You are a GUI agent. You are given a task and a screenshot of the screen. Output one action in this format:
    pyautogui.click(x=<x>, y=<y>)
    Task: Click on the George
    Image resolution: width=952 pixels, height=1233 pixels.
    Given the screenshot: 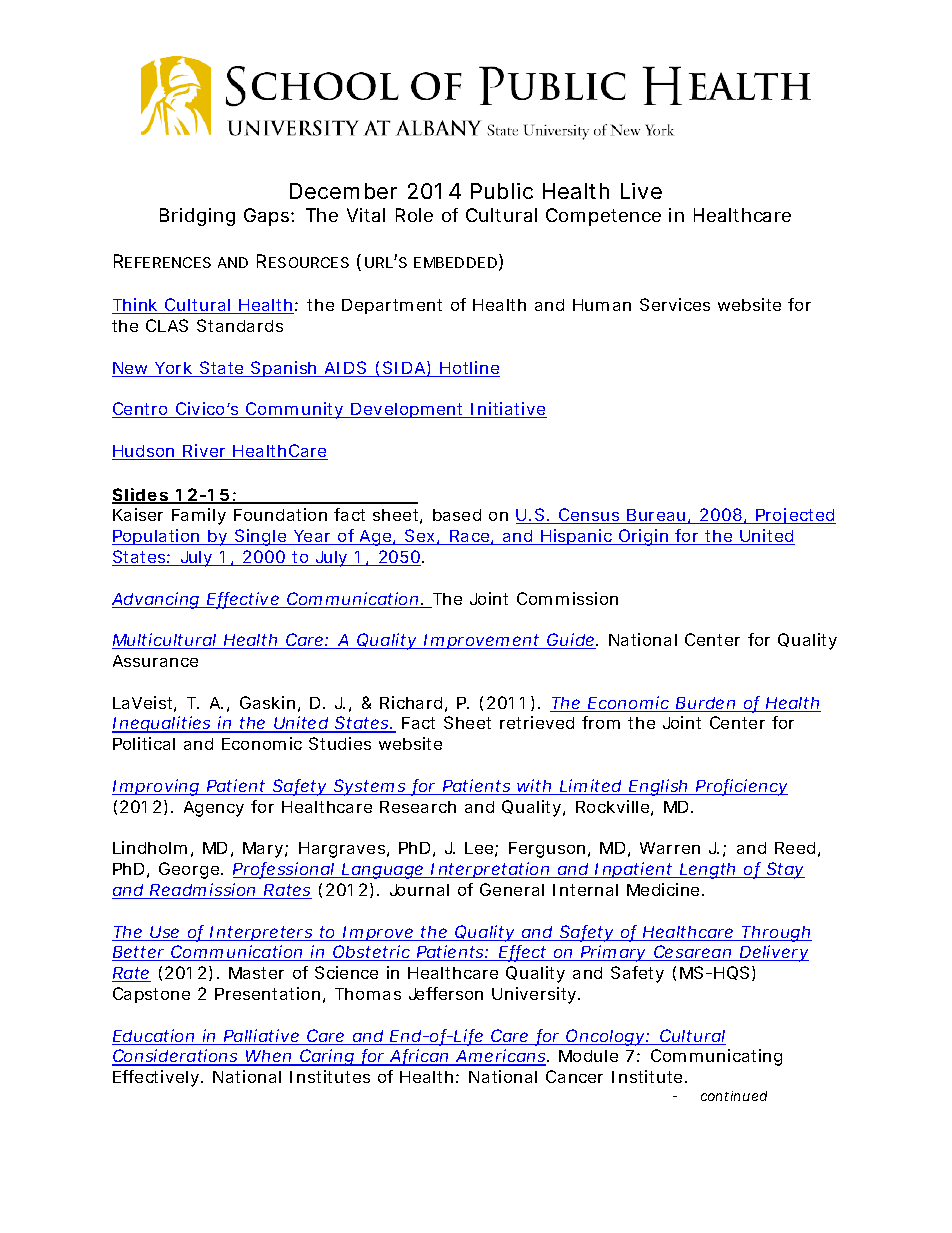 What is the action you would take?
    pyautogui.click(x=190, y=870)
